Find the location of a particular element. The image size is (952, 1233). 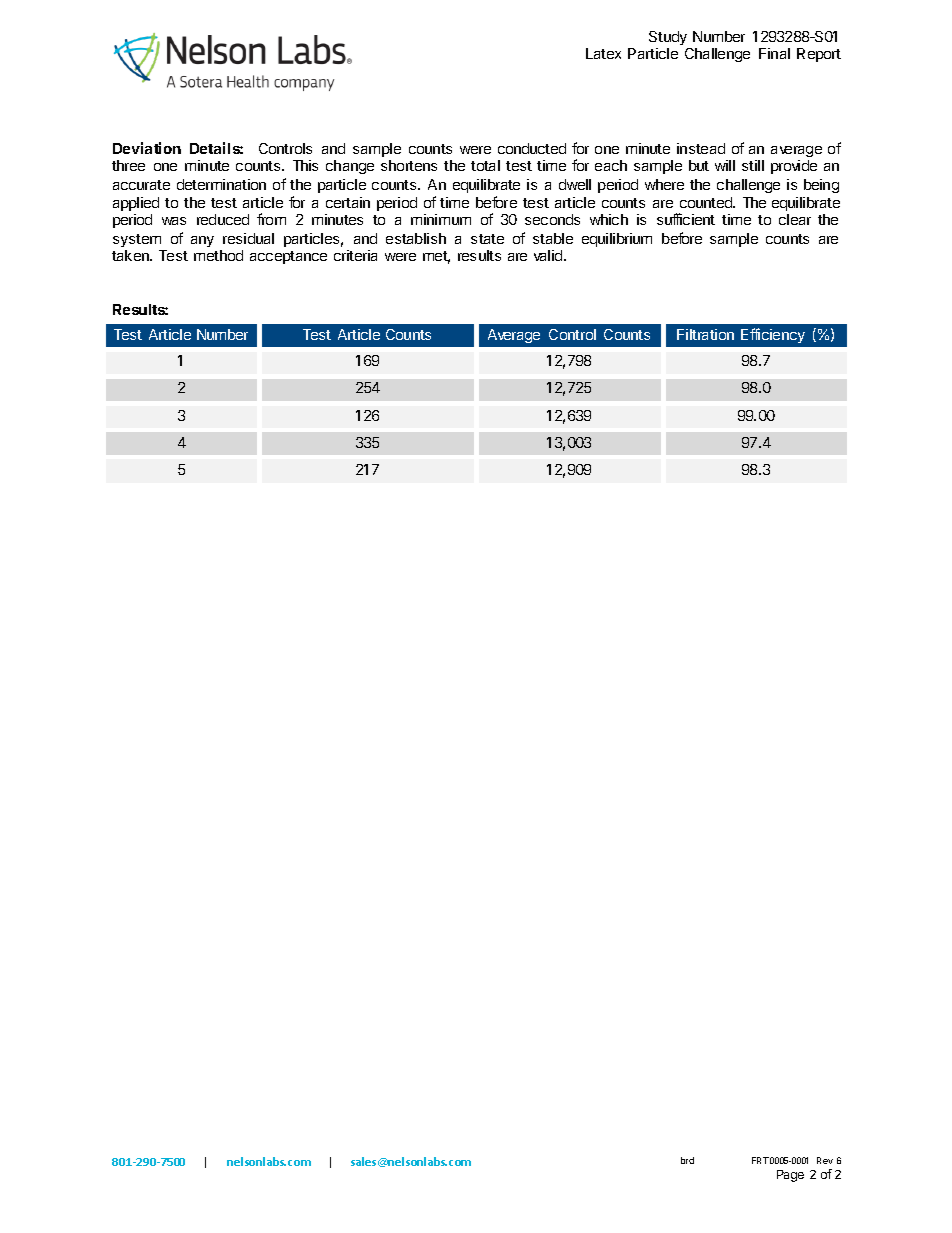

Deviation is located at coordinates (147, 148).
